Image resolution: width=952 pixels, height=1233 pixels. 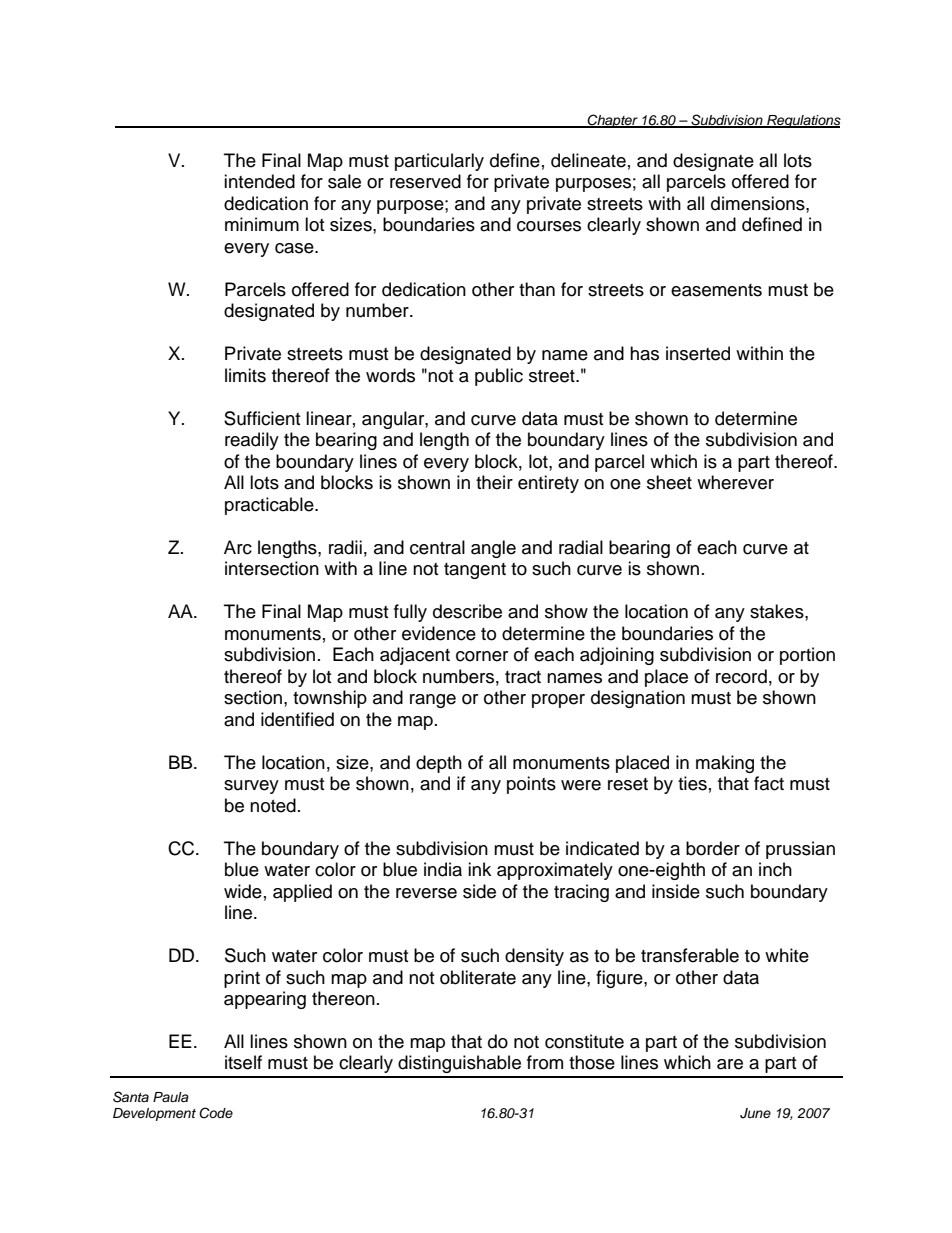 I want to click on making, so click(x=725, y=764).
